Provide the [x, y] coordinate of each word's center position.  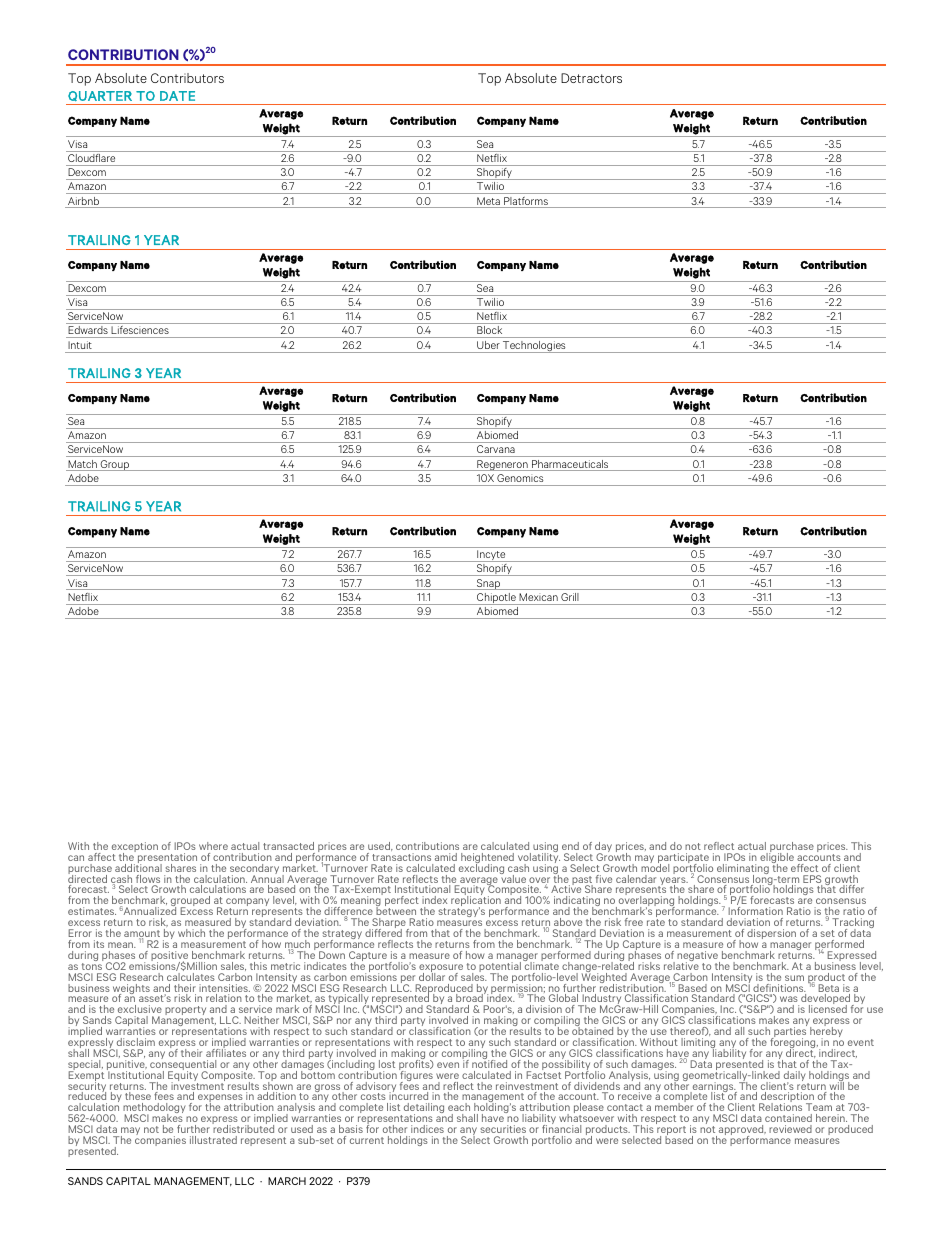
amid [446, 857]
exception [135, 848]
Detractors [591, 78]
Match [82, 465]
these [138, 1096]
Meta [488, 202]
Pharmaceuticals [570, 465]
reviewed [790, 1129]
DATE [177, 96]
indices [427, 1129]
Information [755, 911]
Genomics [520, 478]
